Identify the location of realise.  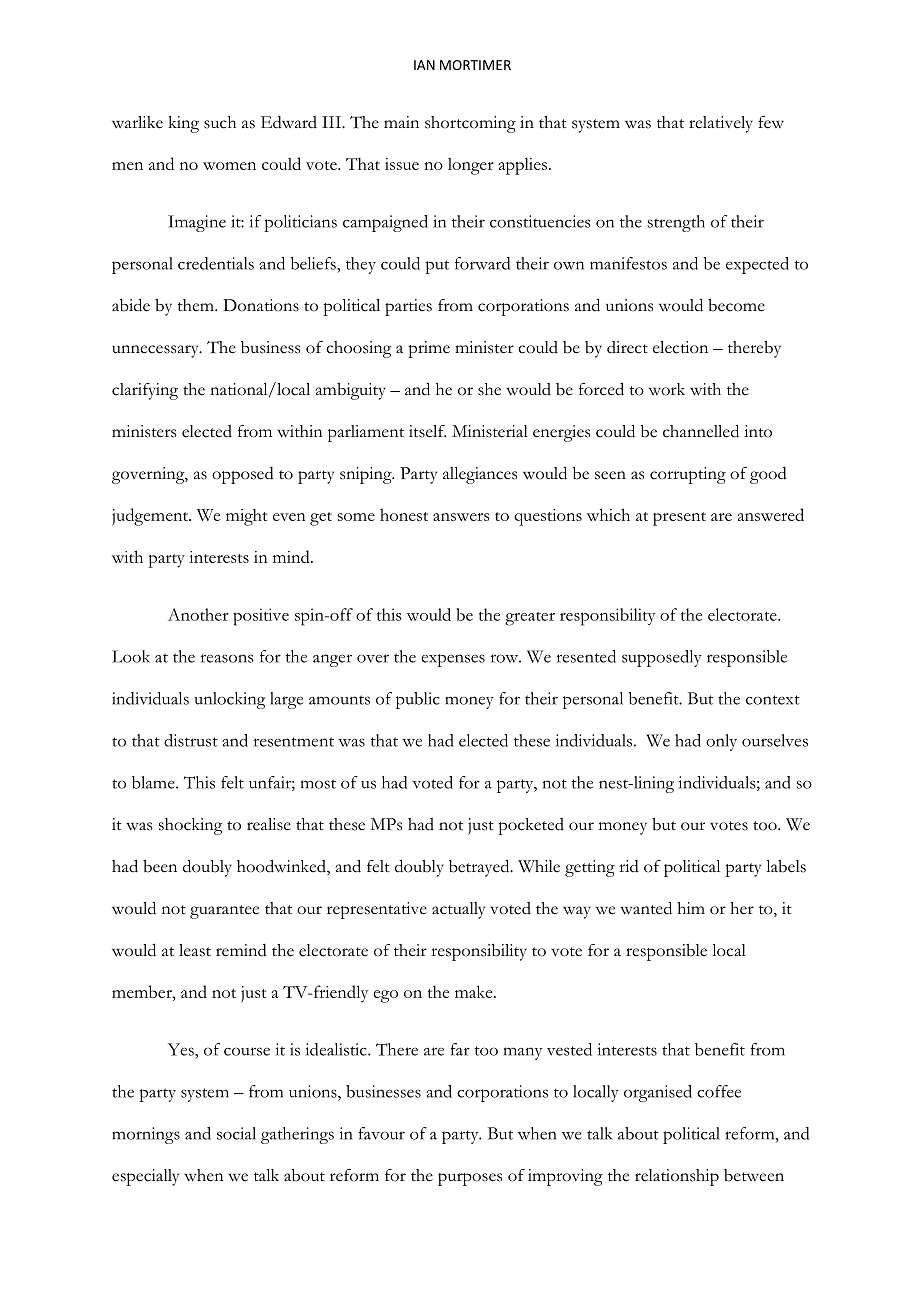
(269, 824).
